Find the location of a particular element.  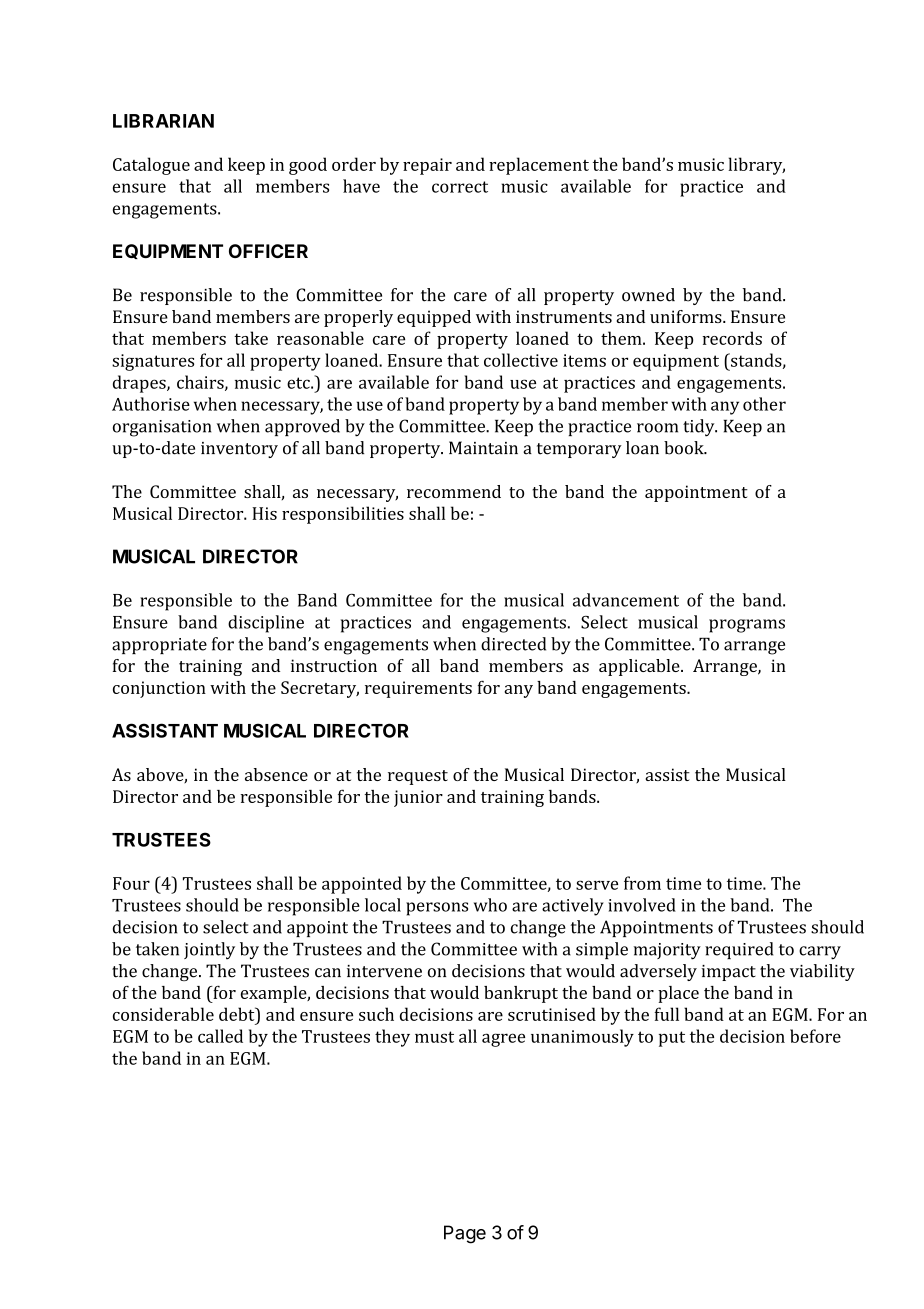

who is located at coordinates (490, 905).
